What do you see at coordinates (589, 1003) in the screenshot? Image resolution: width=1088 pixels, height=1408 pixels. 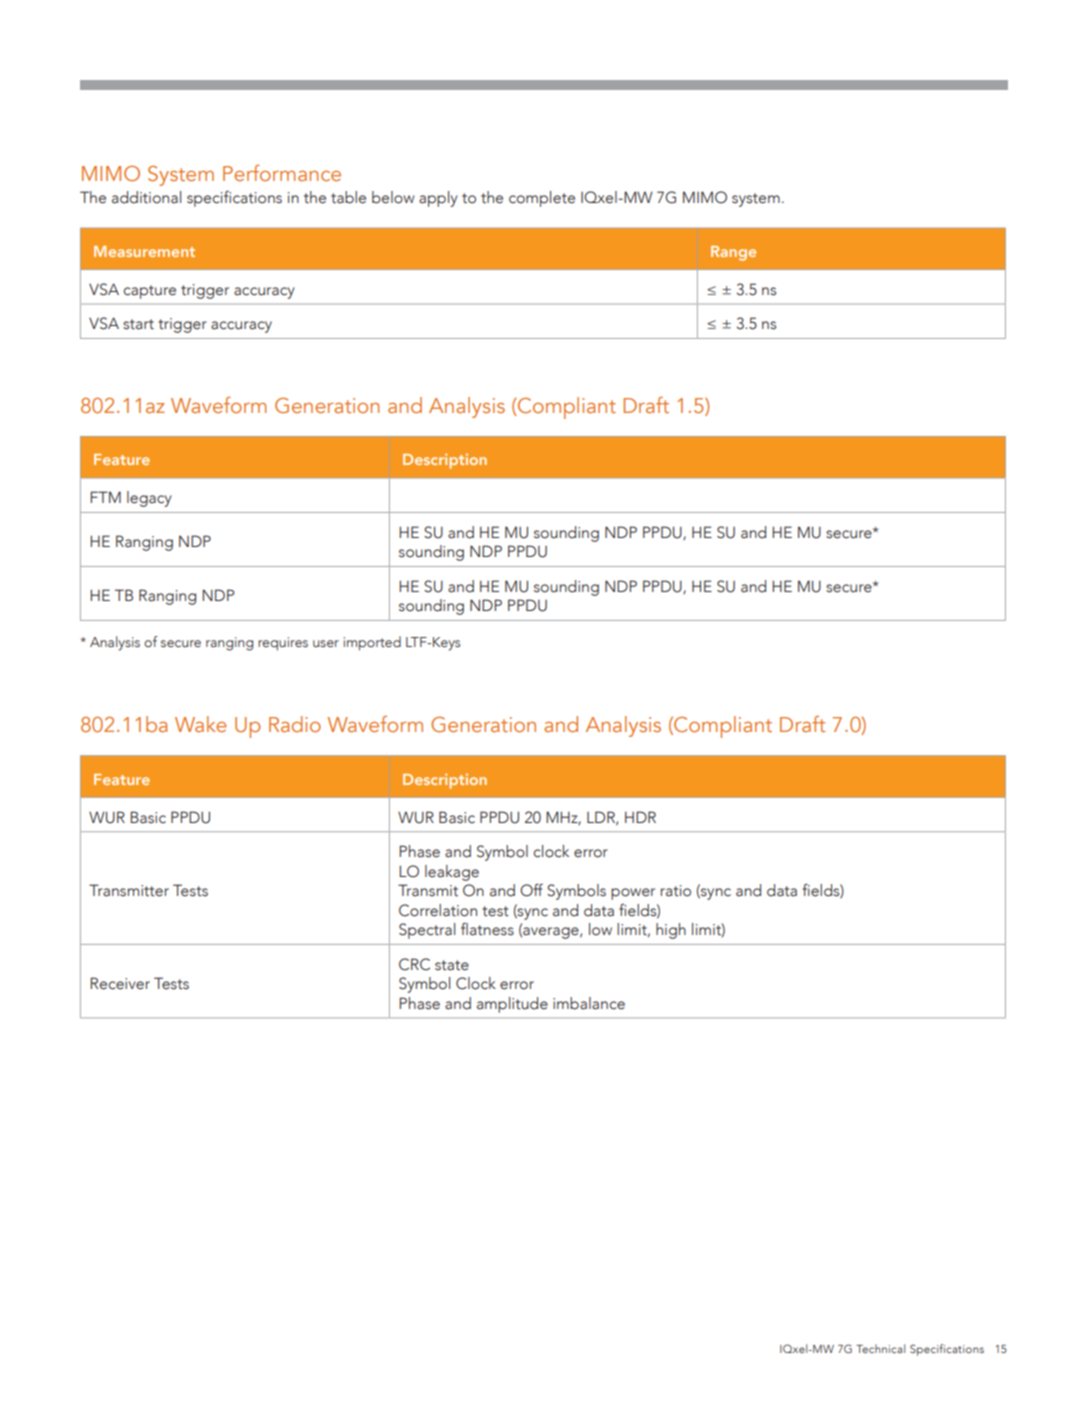 I see `imbalance` at bounding box center [589, 1003].
